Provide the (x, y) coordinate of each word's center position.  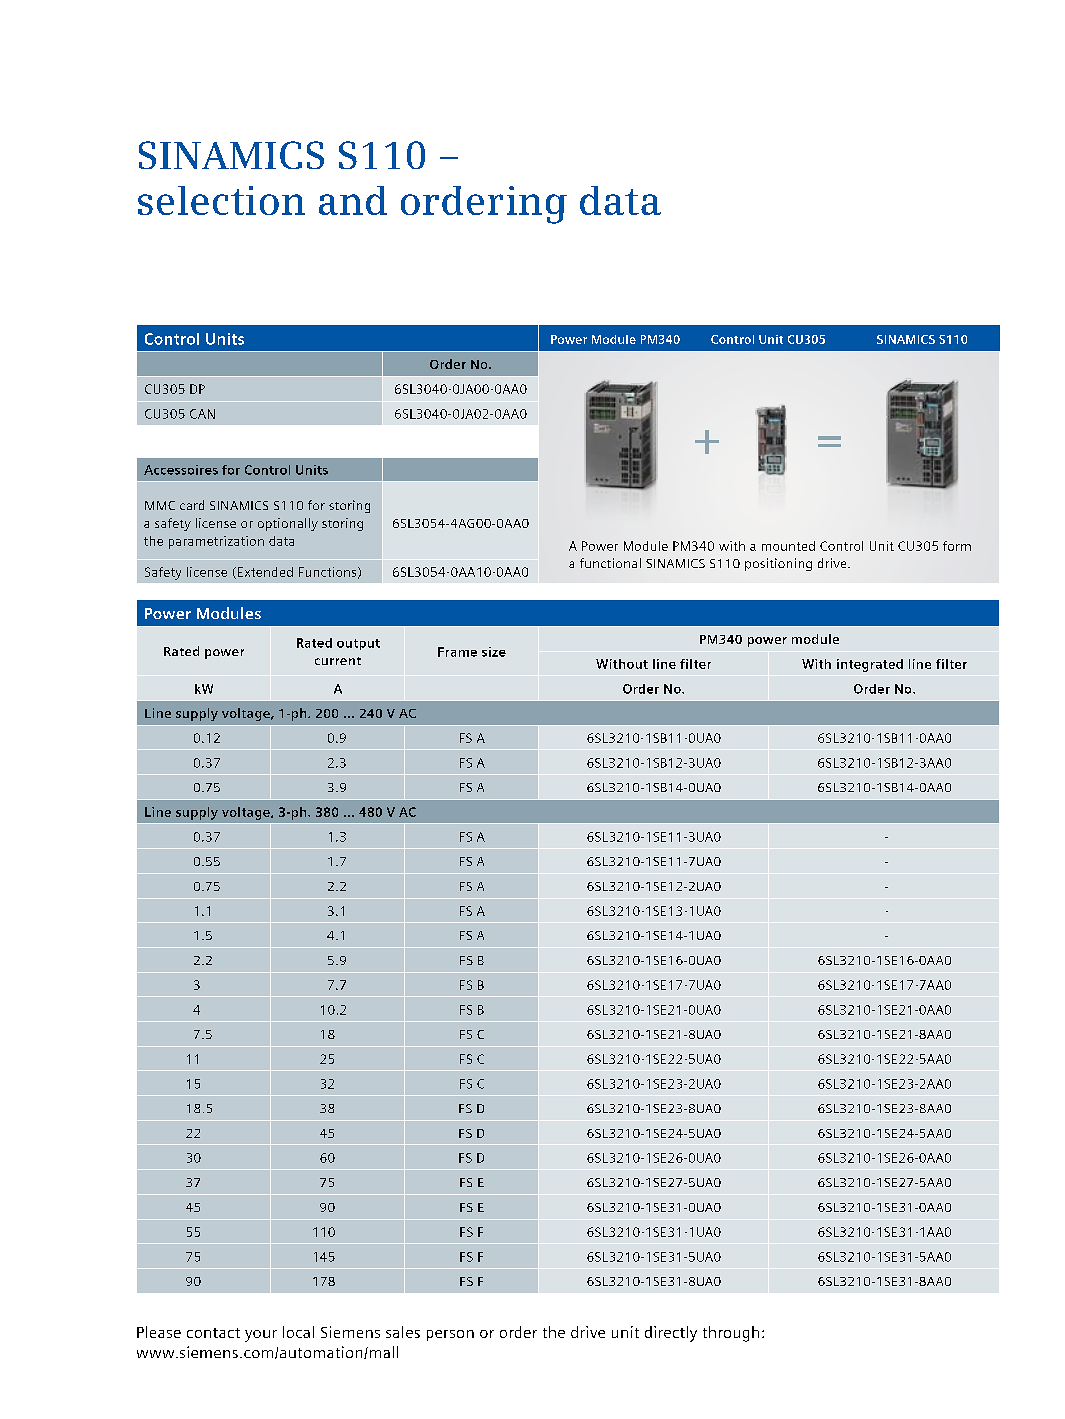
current (338, 661)
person (450, 1335)
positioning (778, 564)
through (731, 1334)
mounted (788, 546)
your (261, 1336)
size (494, 652)
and (353, 200)
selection (221, 200)
